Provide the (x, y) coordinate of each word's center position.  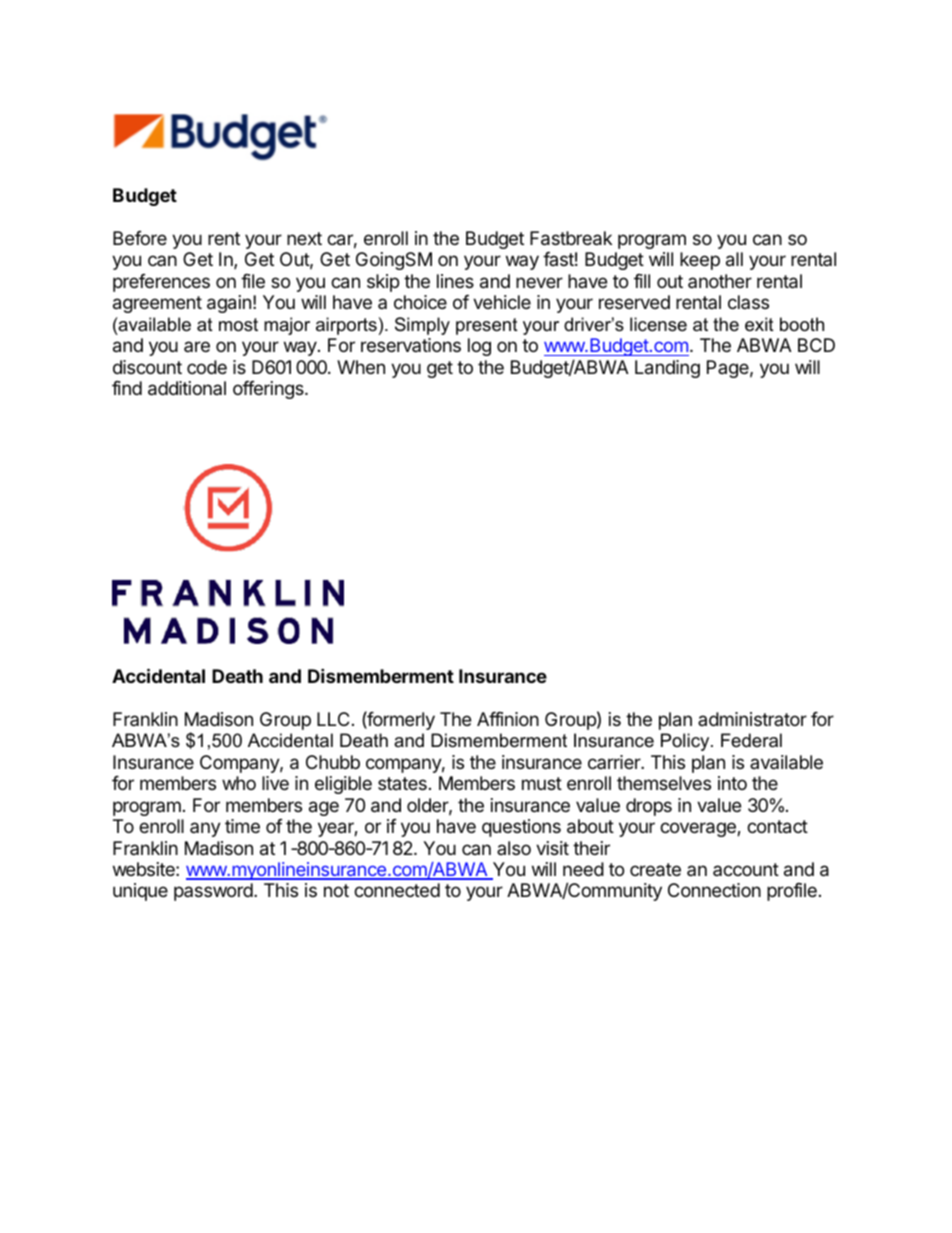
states (402, 783)
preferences (161, 283)
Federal (751, 740)
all (734, 259)
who (239, 783)
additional (187, 388)
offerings (269, 390)
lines (455, 281)
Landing (667, 369)
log (479, 347)
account (746, 869)
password (214, 892)
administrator (752, 719)
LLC (333, 719)
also (514, 848)
